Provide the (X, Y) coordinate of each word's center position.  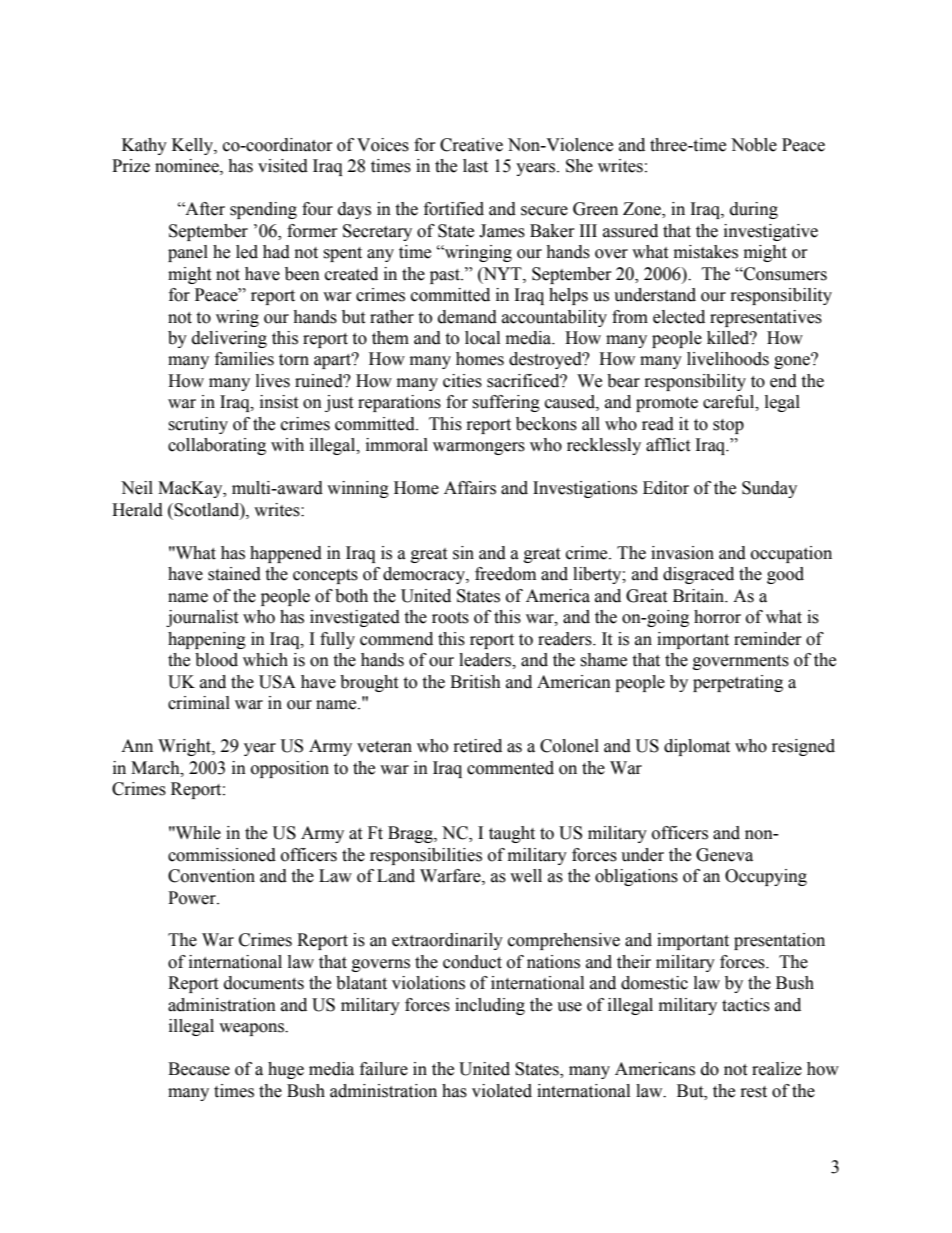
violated (502, 1091)
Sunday (769, 489)
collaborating (217, 446)
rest (754, 1092)
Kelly (193, 146)
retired (478, 746)
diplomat (697, 747)
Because (199, 1069)
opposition (290, 769)
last (475, 166)
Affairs (470, 488)
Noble (754, 145)
